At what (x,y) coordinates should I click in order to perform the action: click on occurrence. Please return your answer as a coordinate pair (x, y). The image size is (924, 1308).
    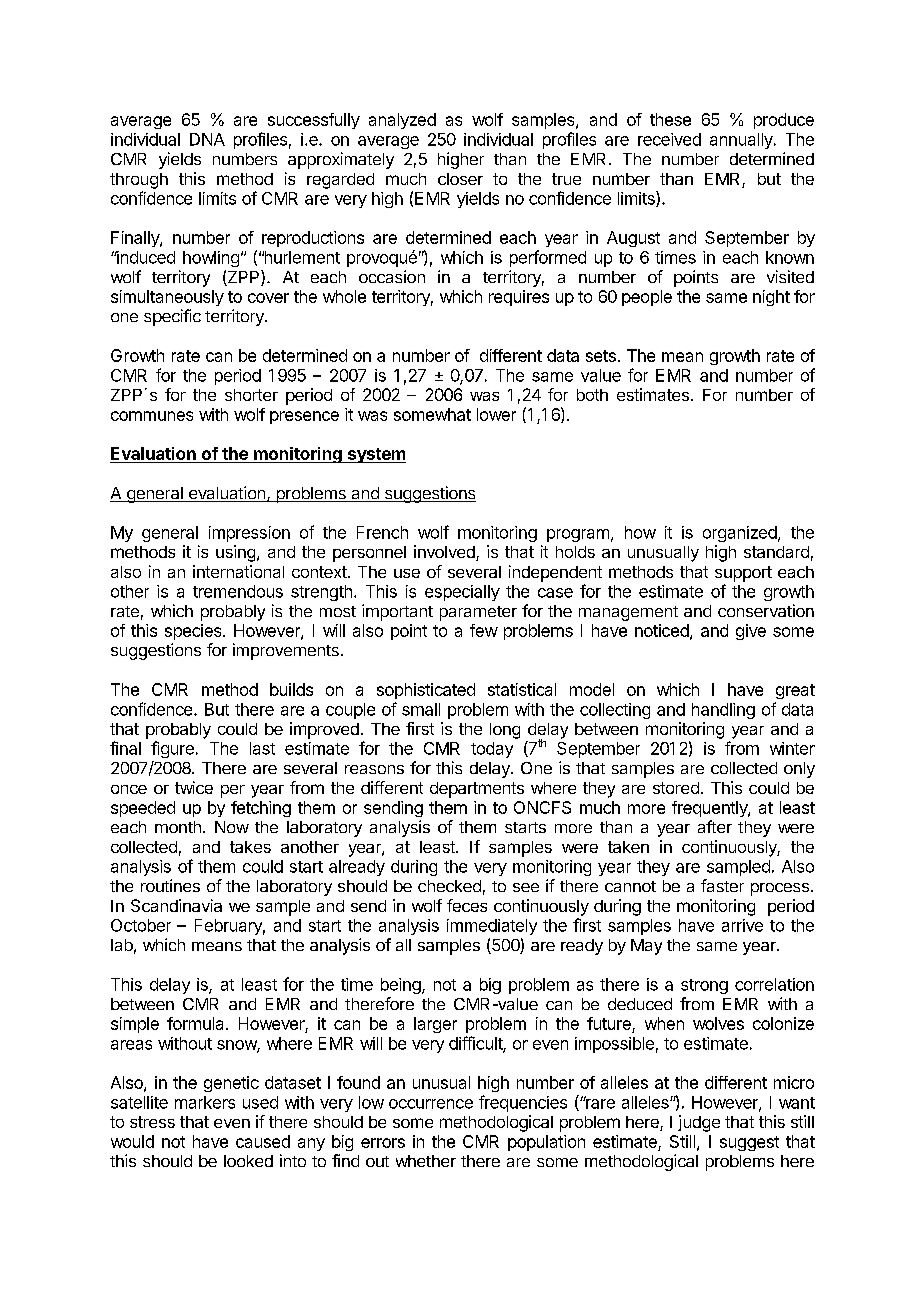
    Looking at the image, I should click on (431, 1104).
